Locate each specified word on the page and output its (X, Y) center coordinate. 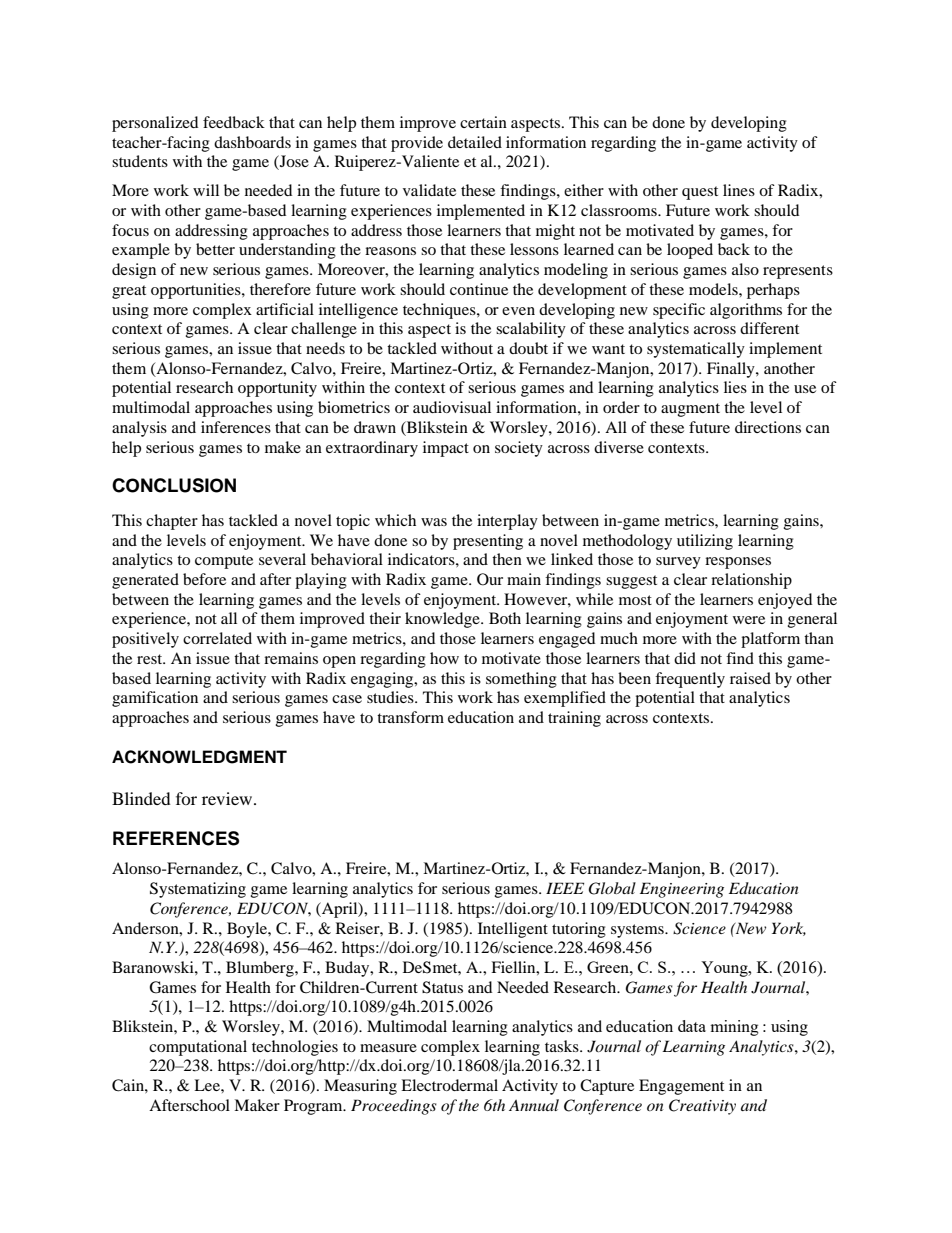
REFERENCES (176, 838)
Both (505, 618)
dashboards (252, 142)
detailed (475, 142)
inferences (236, 427)
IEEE (565, 888)
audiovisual (452, 407)
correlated (217, 638)
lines (739, 190)
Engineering (682, 890)
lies (735, 387)
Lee (208, 1085)
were (749, 620)
